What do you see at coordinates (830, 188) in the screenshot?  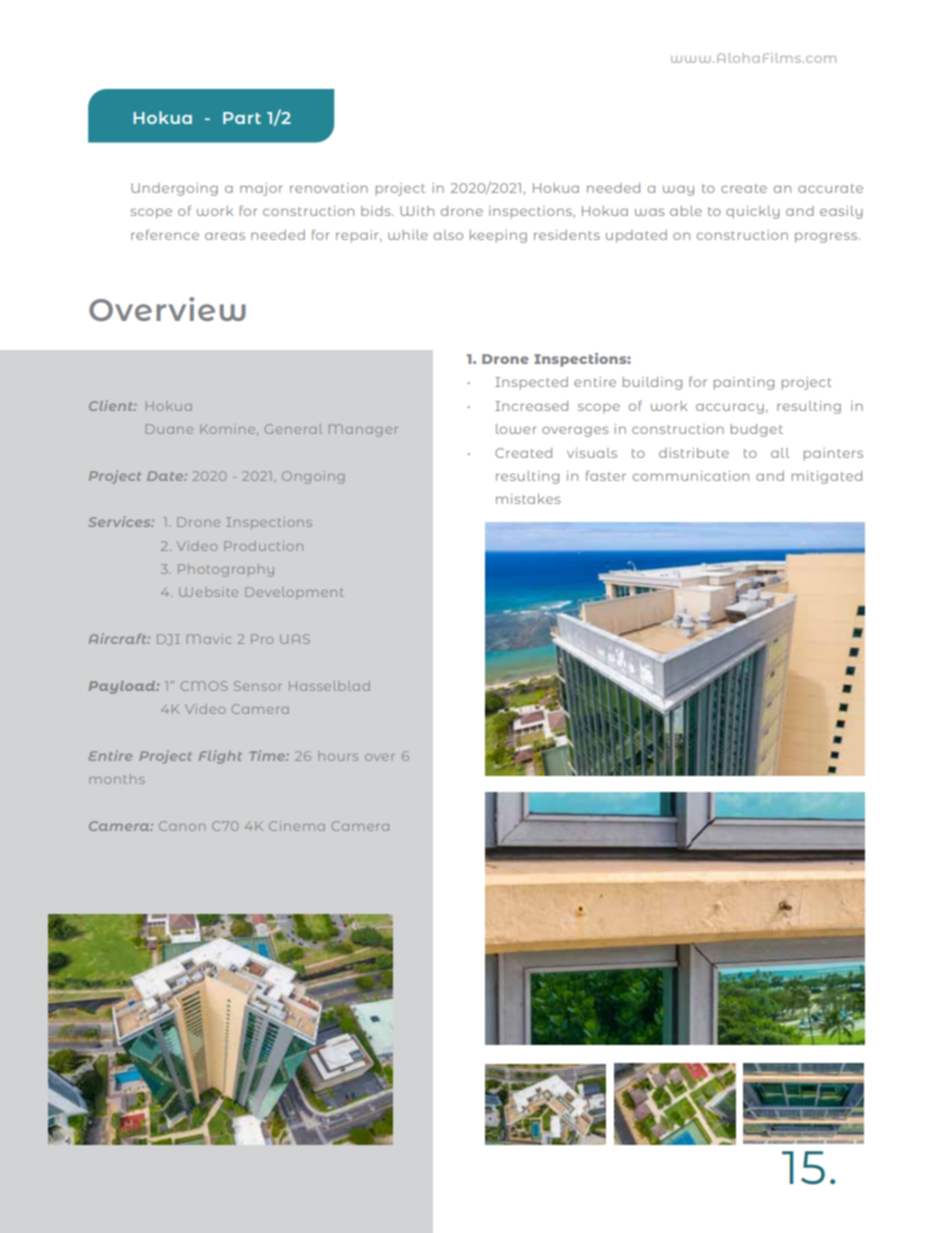 I see `accurate` at bounding box center [830, 188].
